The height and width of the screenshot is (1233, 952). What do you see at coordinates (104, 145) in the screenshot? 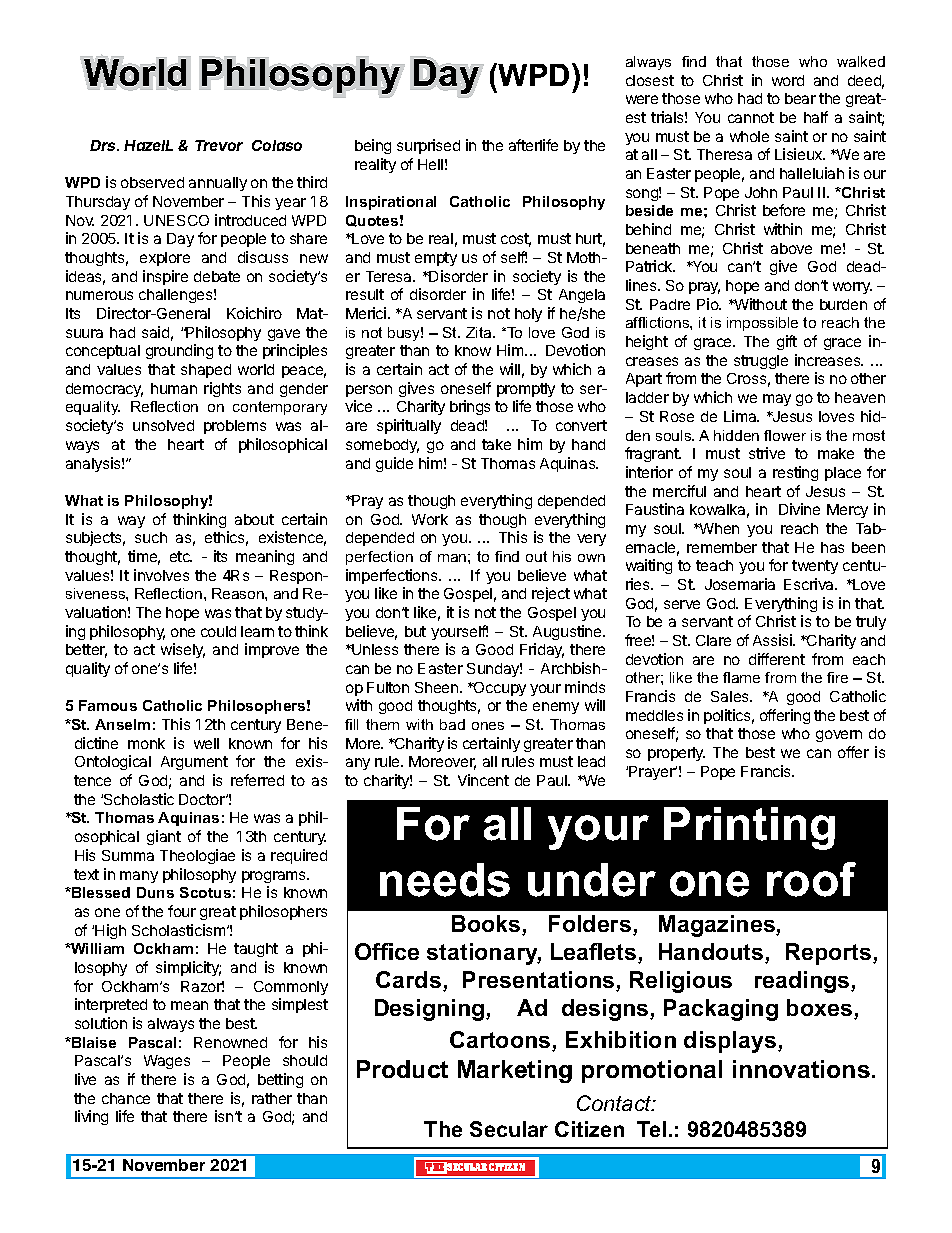
I see `Drs` at bounding box center [104, 145].
